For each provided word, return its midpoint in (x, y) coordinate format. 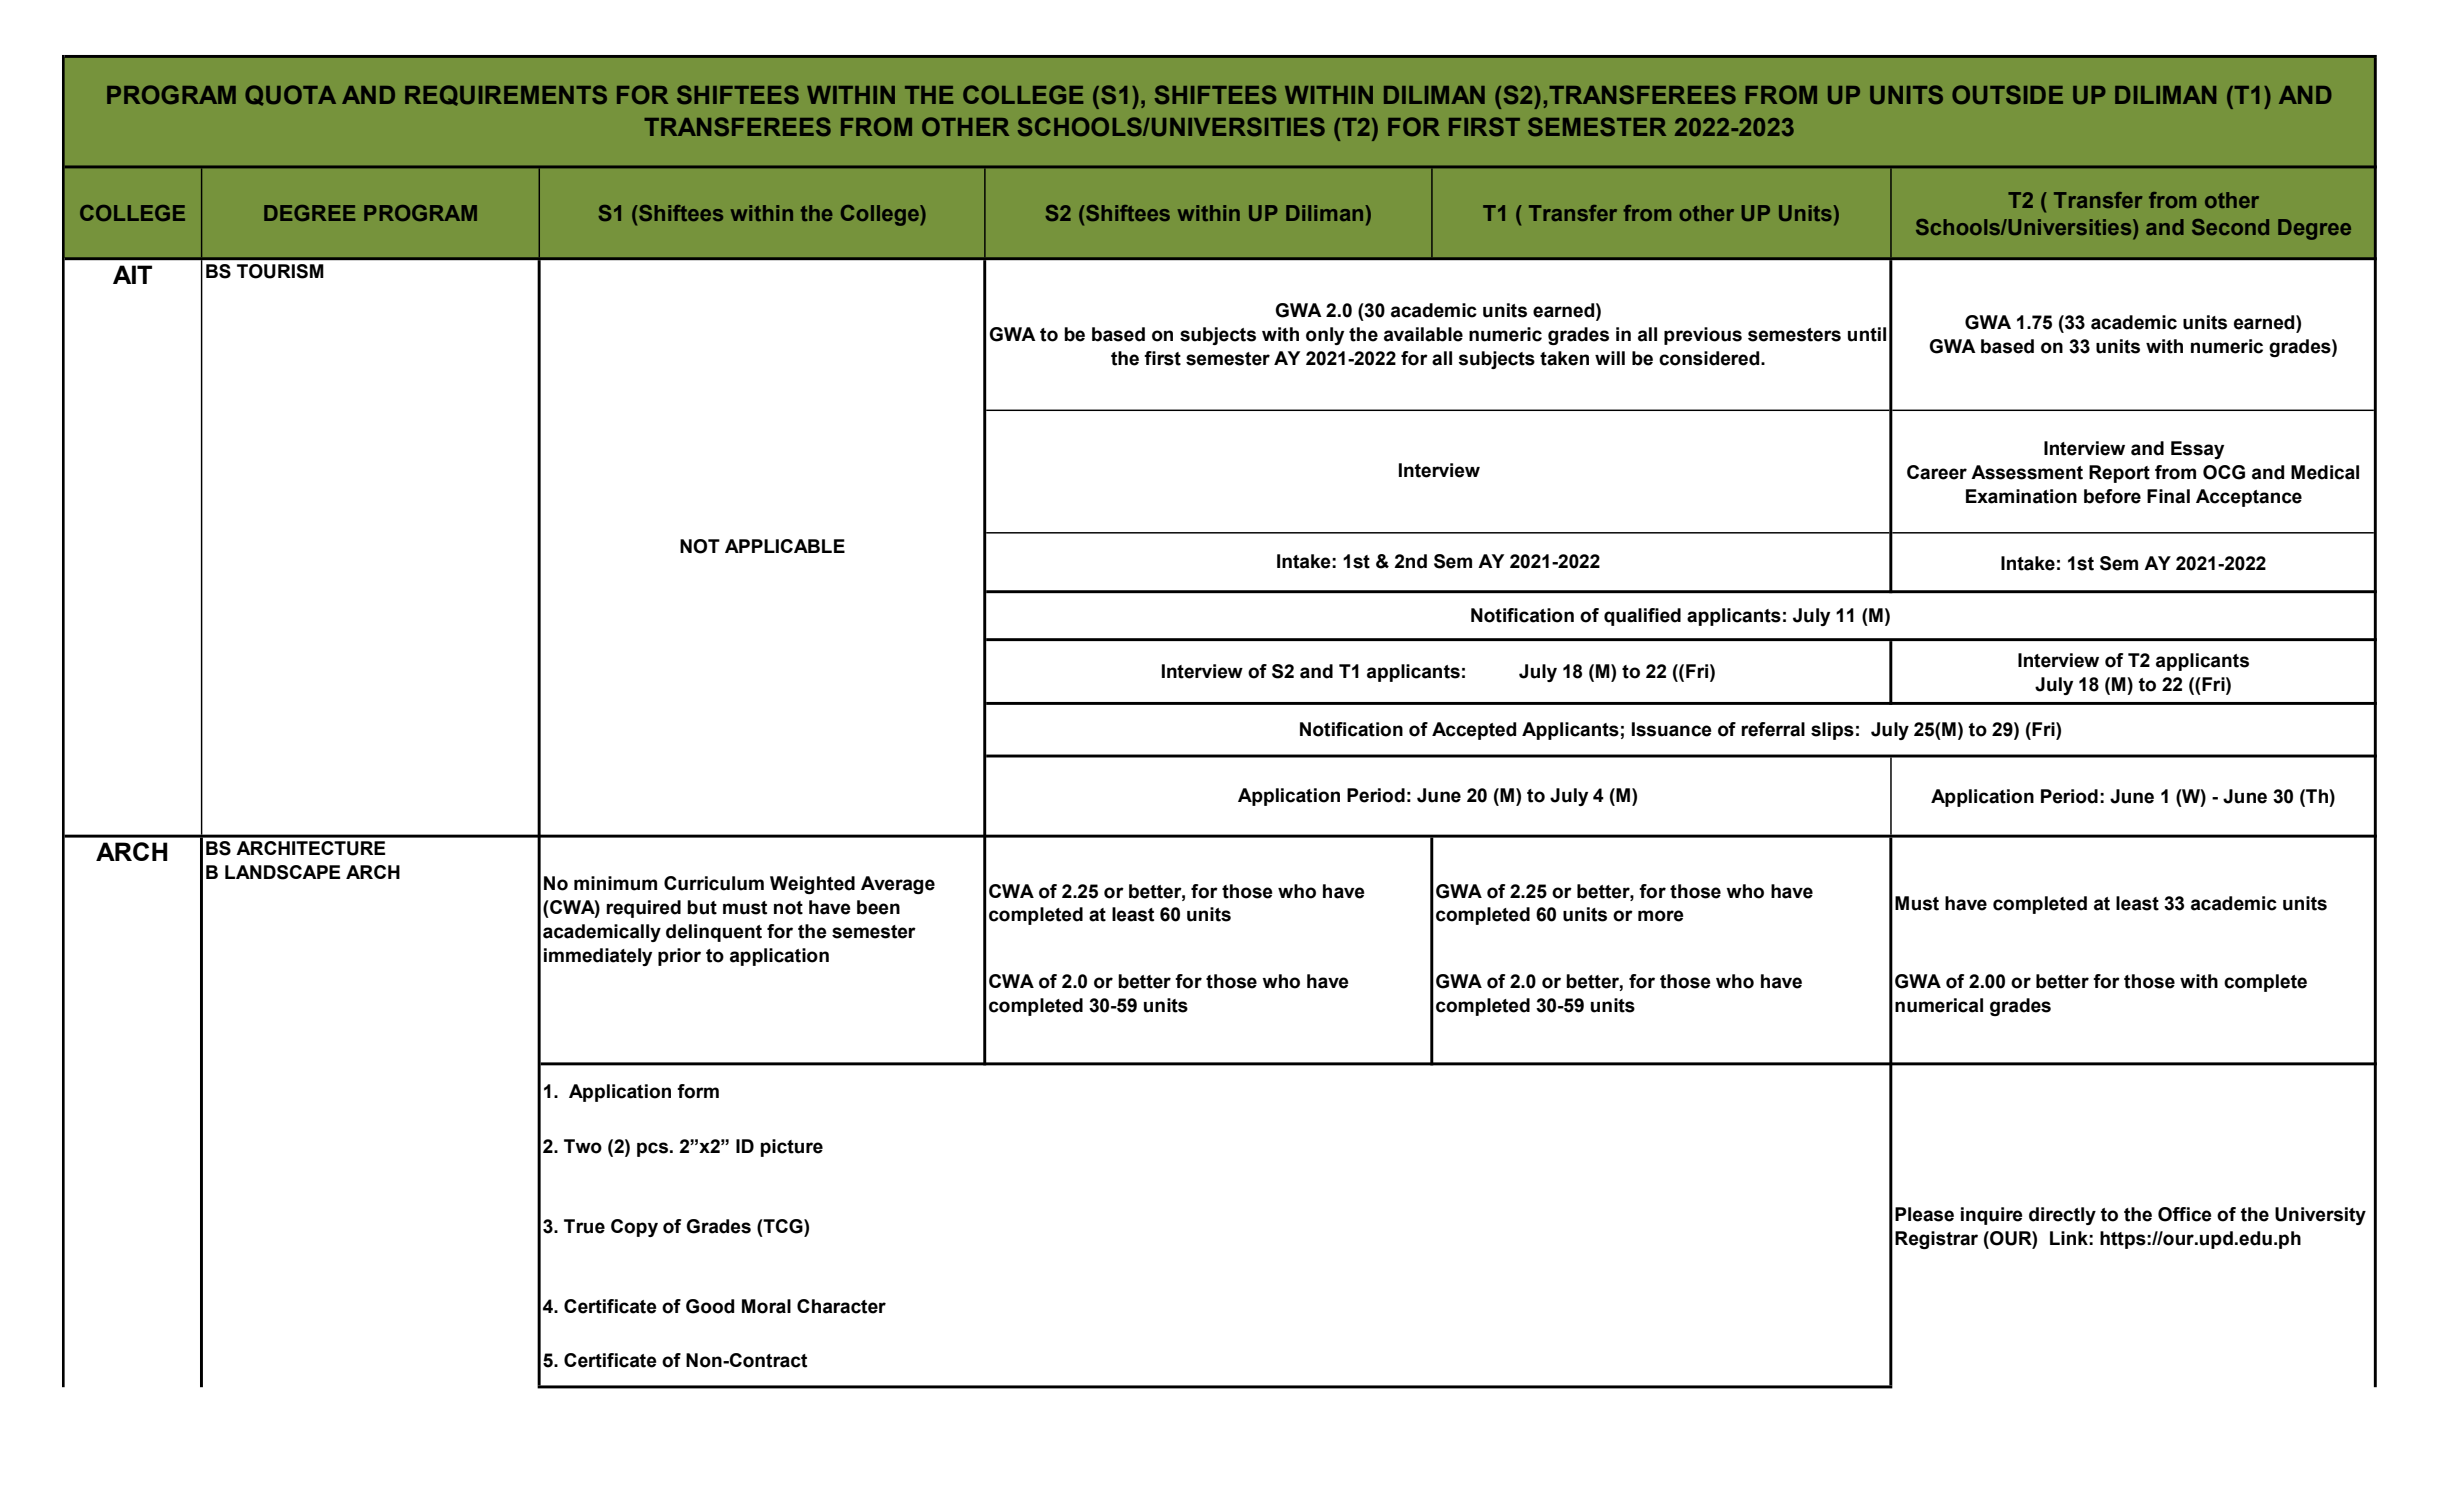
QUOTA (290, 95)
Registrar (1936, 1240)
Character (841, 1306)
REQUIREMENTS (506, 95)
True (584, 1226)
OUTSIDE (2007, 94)
